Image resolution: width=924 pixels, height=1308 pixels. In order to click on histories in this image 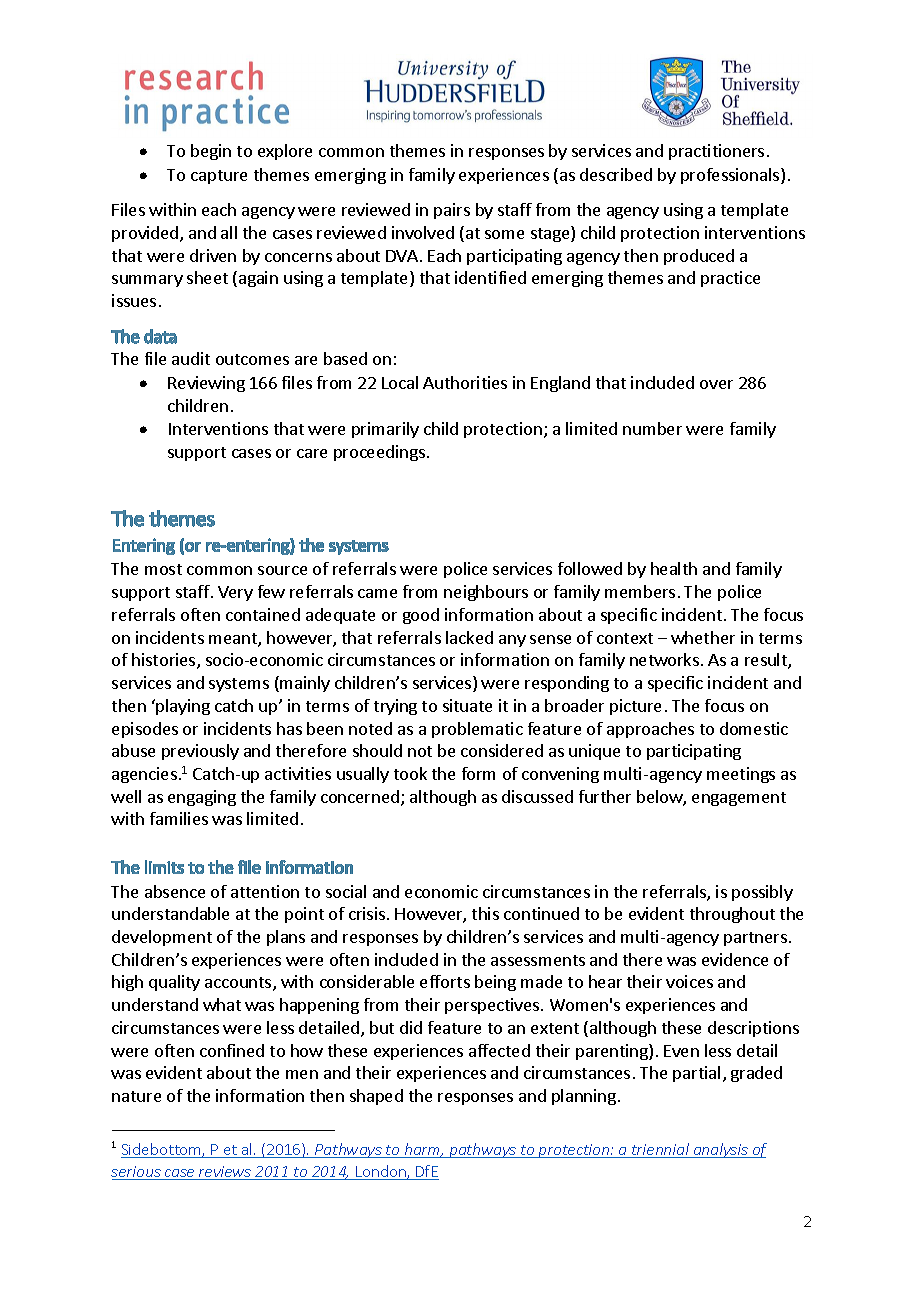, I will do `click(165, 661)`.
